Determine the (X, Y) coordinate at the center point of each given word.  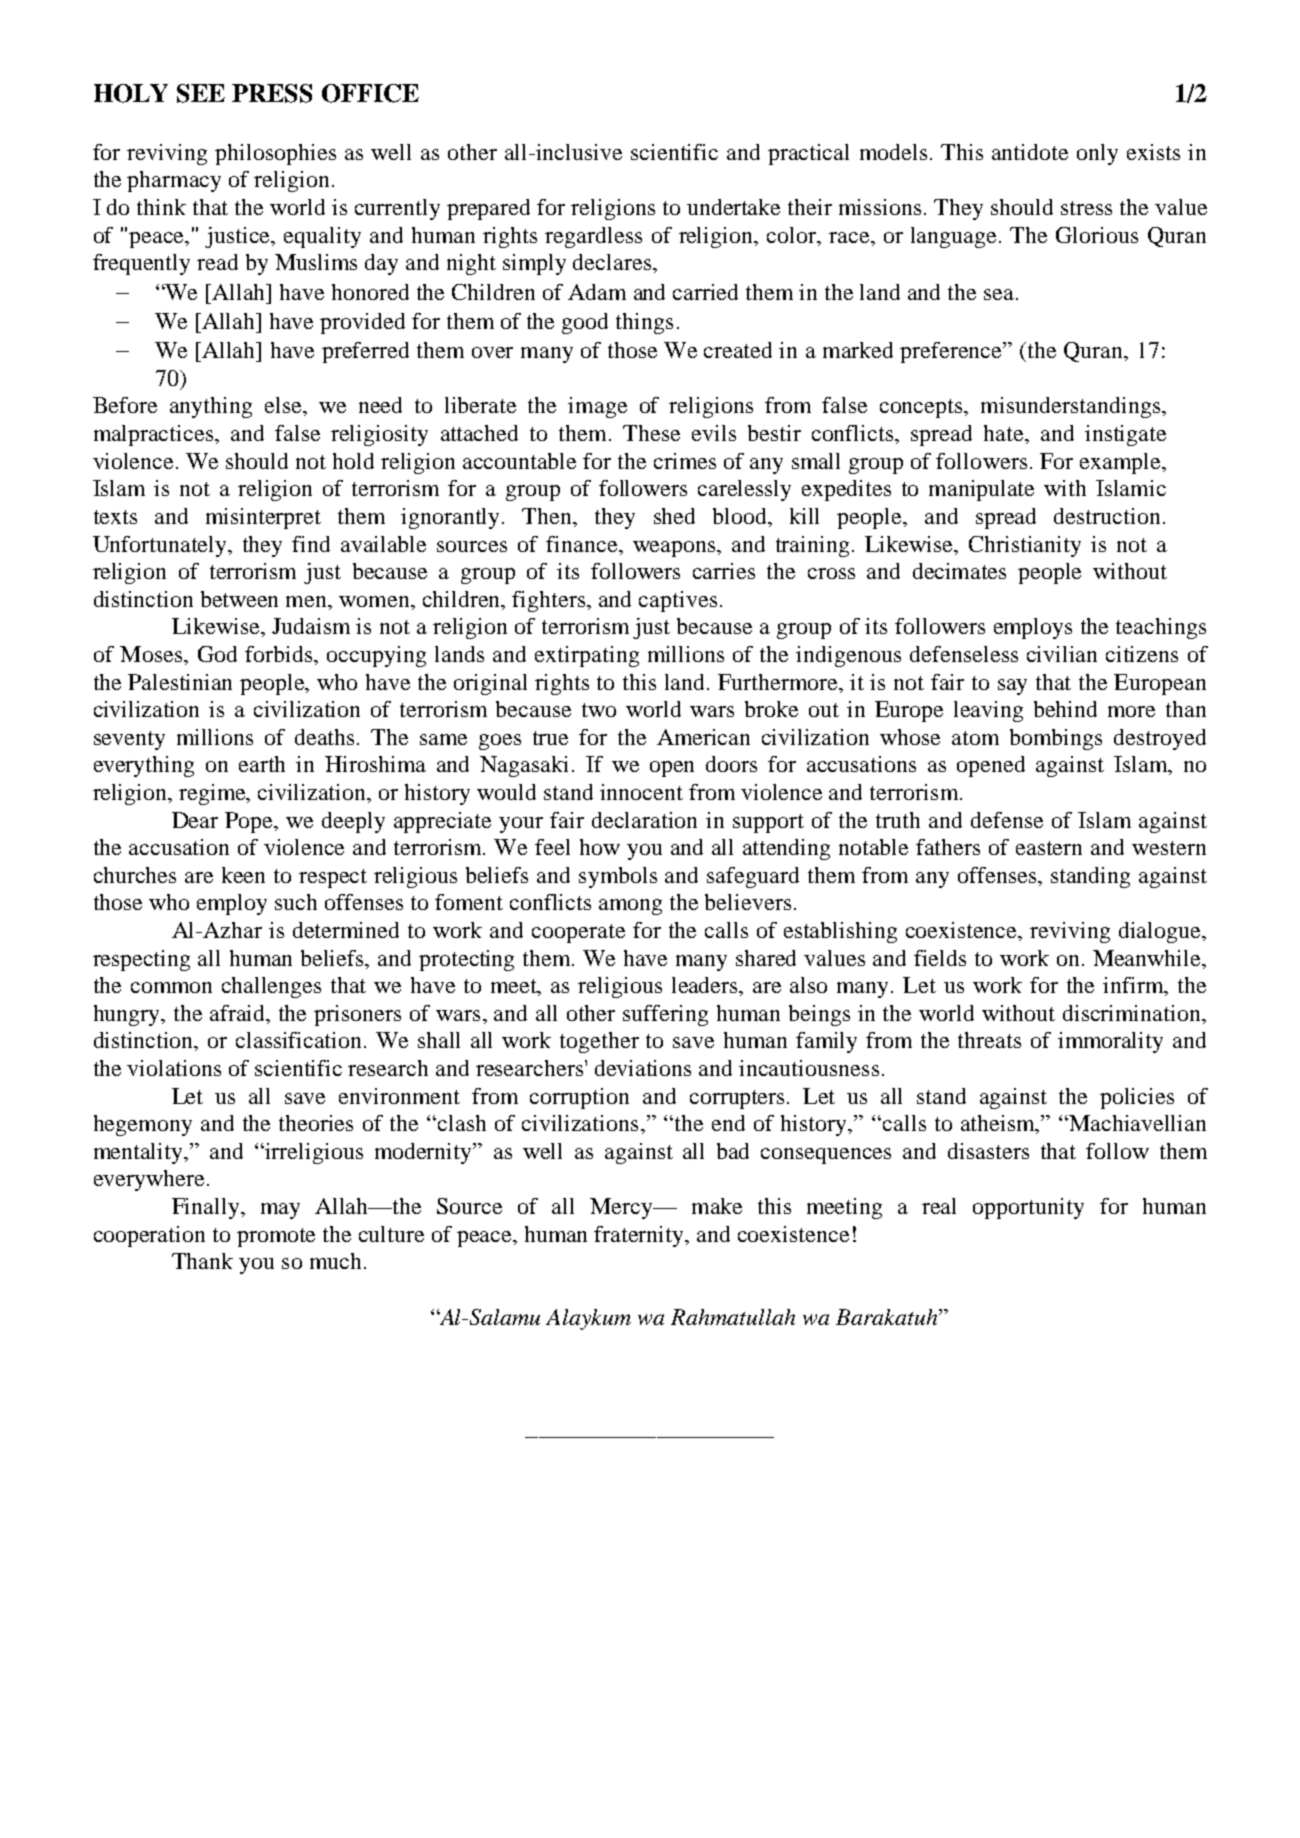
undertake (733, 207)
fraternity (640, 1236)
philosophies (275, 154)
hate (1005, 433)
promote (276, 1237)
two (599, 710)
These (651, 433)
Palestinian (180, 682)
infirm (1134, 986)
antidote (1030, 152)
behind (1065, 709)
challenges (271, 987)
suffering (665, 1015)
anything (211, 407)
